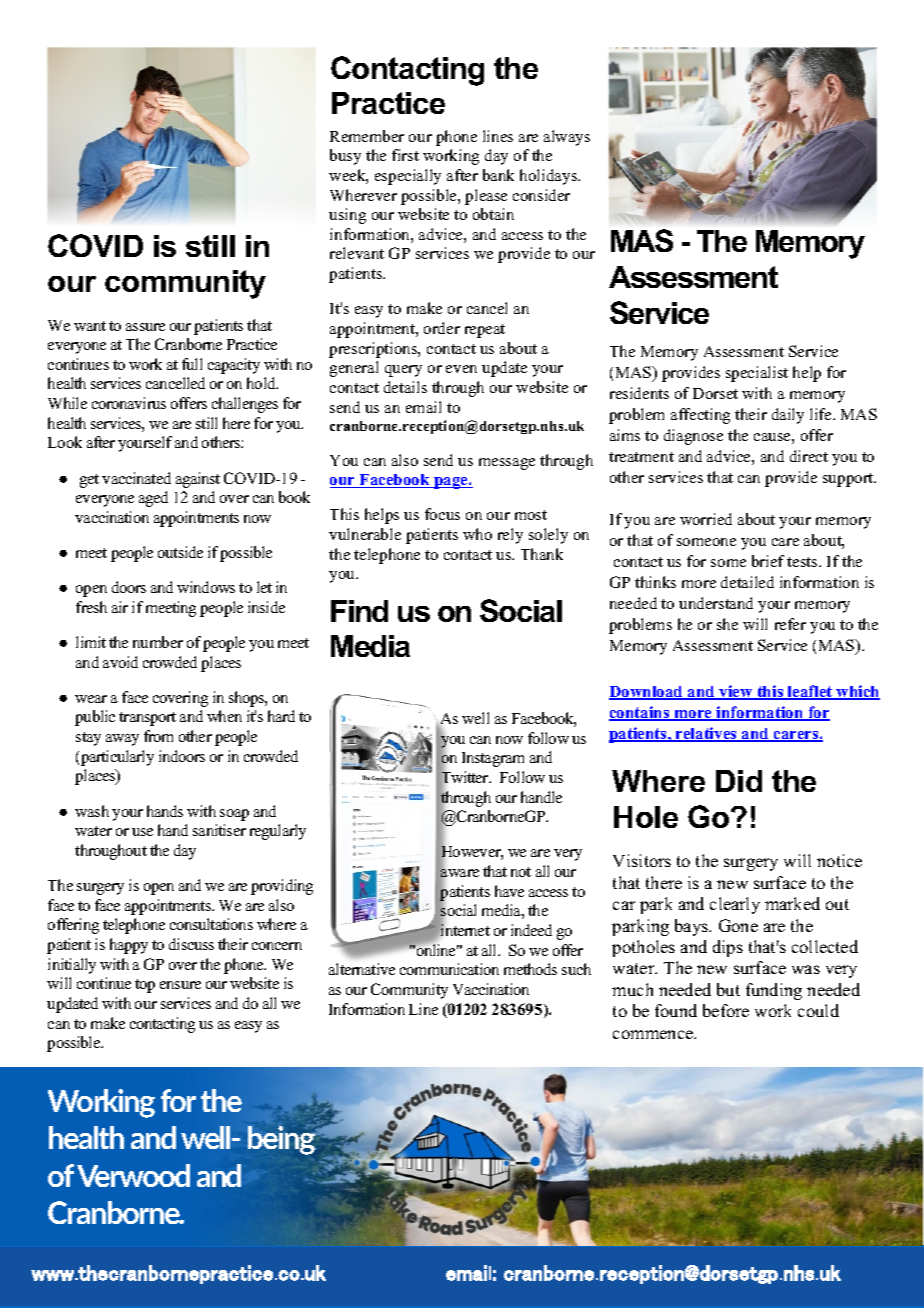  Describe the element at coordinates (192, 364) in the image. I see `full` at that location.
